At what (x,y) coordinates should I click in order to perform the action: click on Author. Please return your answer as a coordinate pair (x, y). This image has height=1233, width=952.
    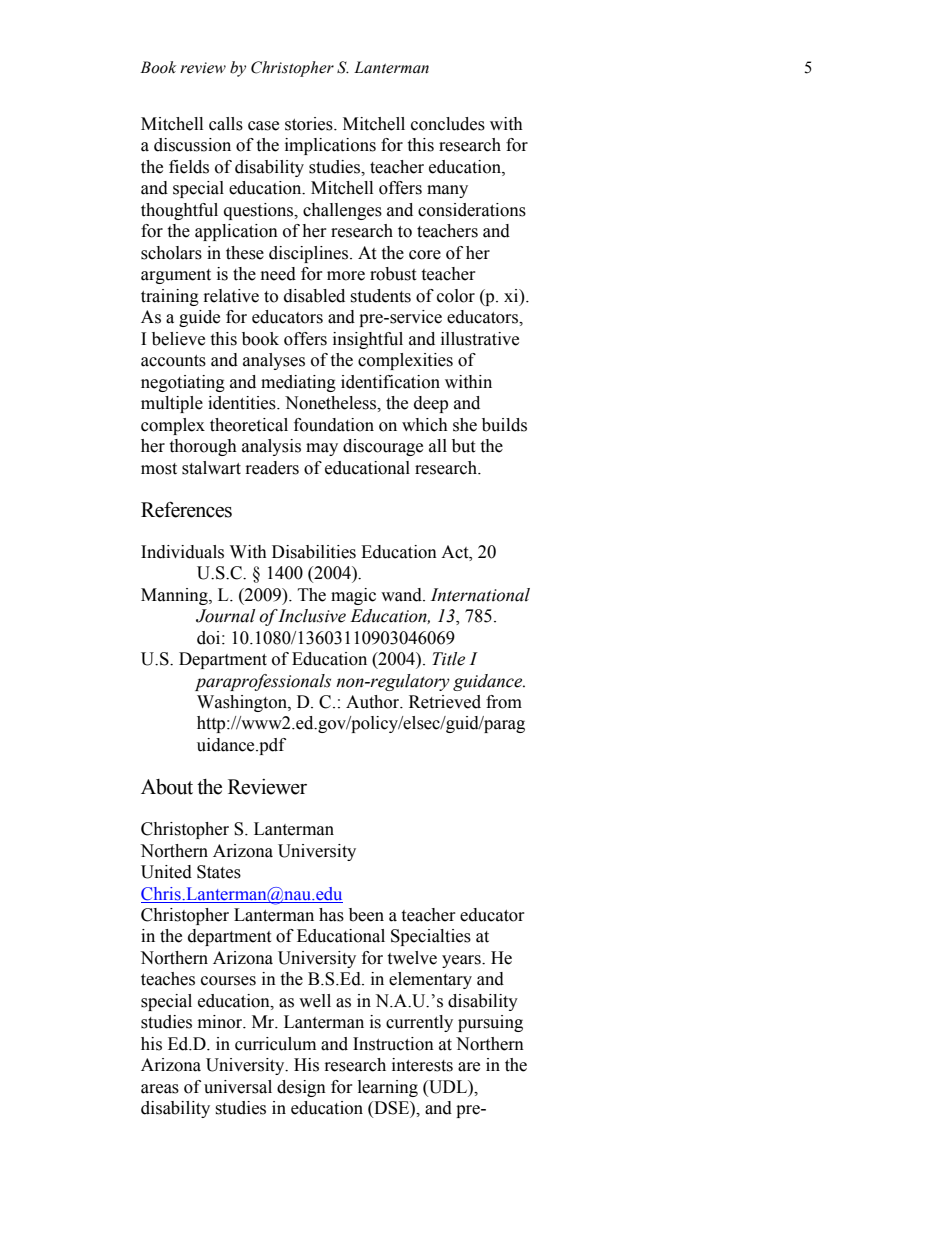
    Looking at the image, I should click on (374, 702).
